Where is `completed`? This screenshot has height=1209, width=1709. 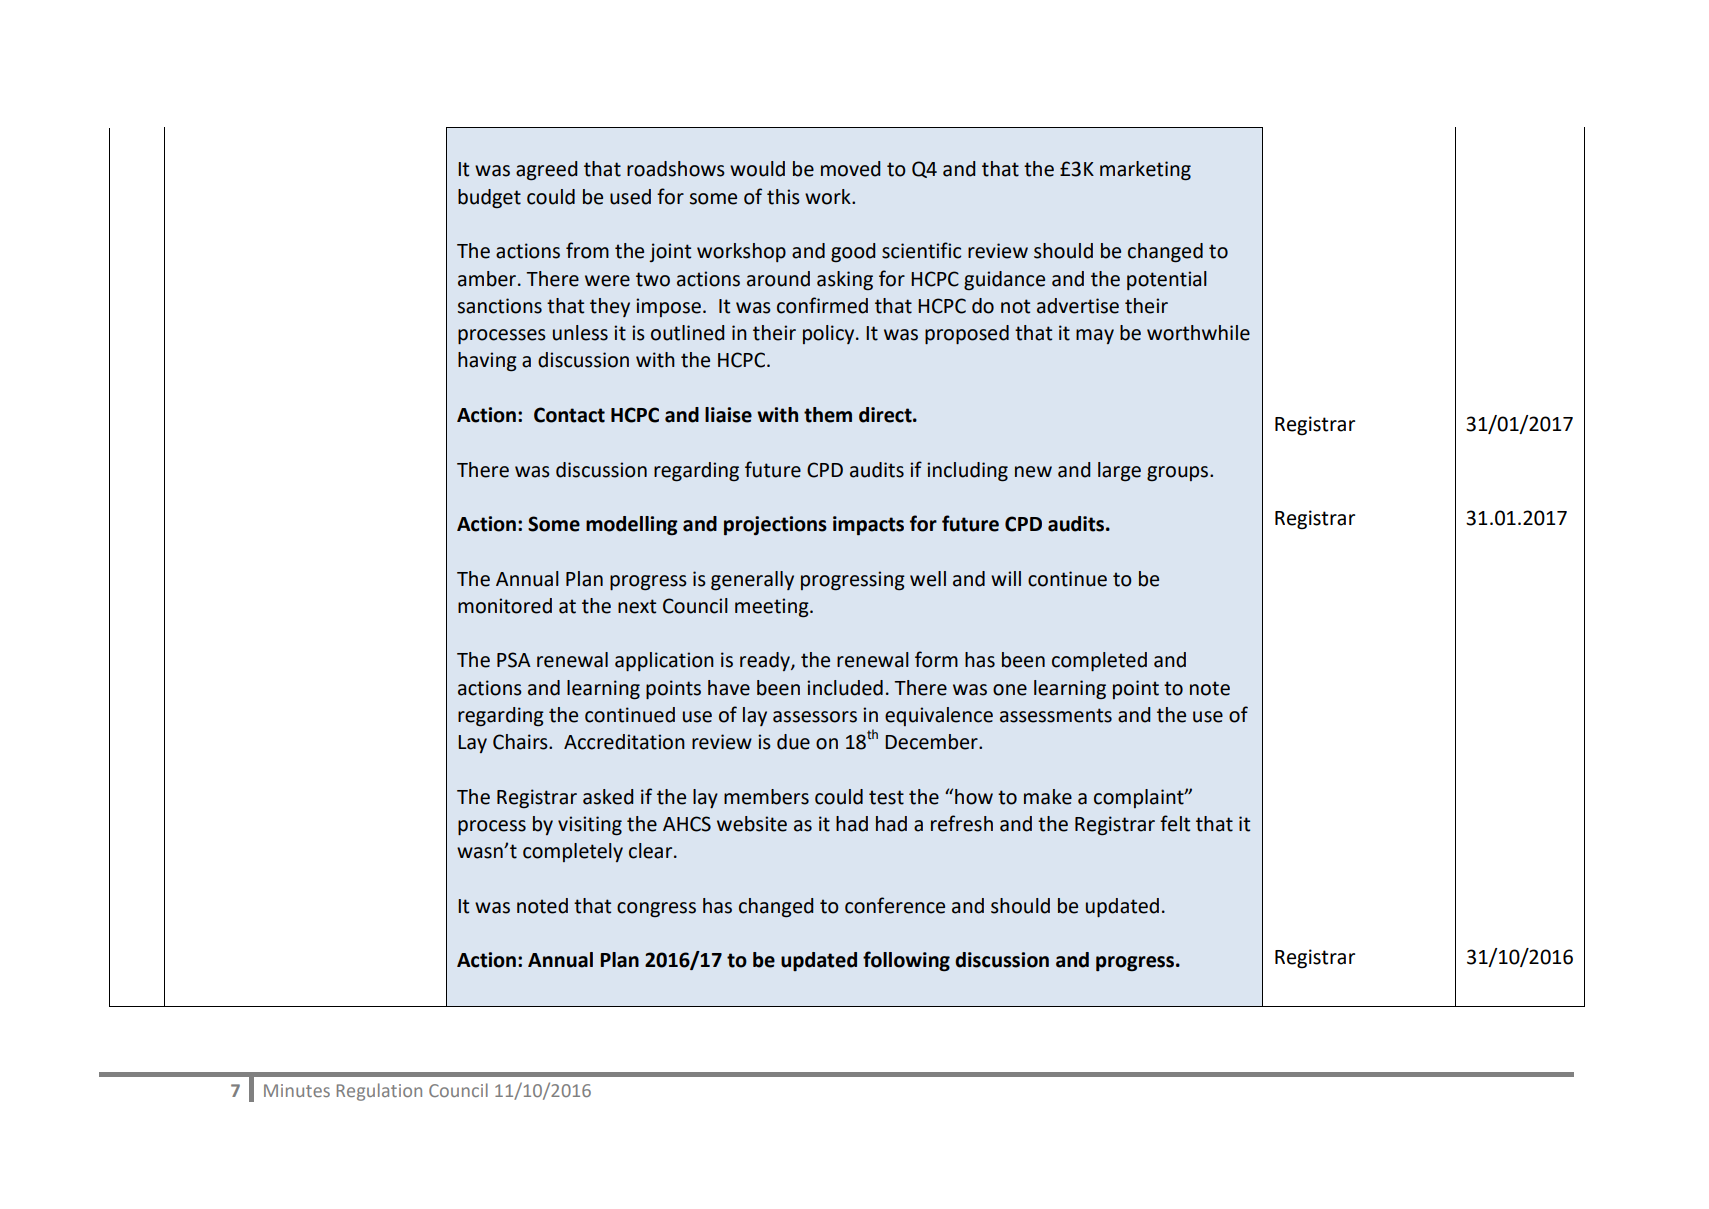 completed is located at coordinates (1099, 661).
